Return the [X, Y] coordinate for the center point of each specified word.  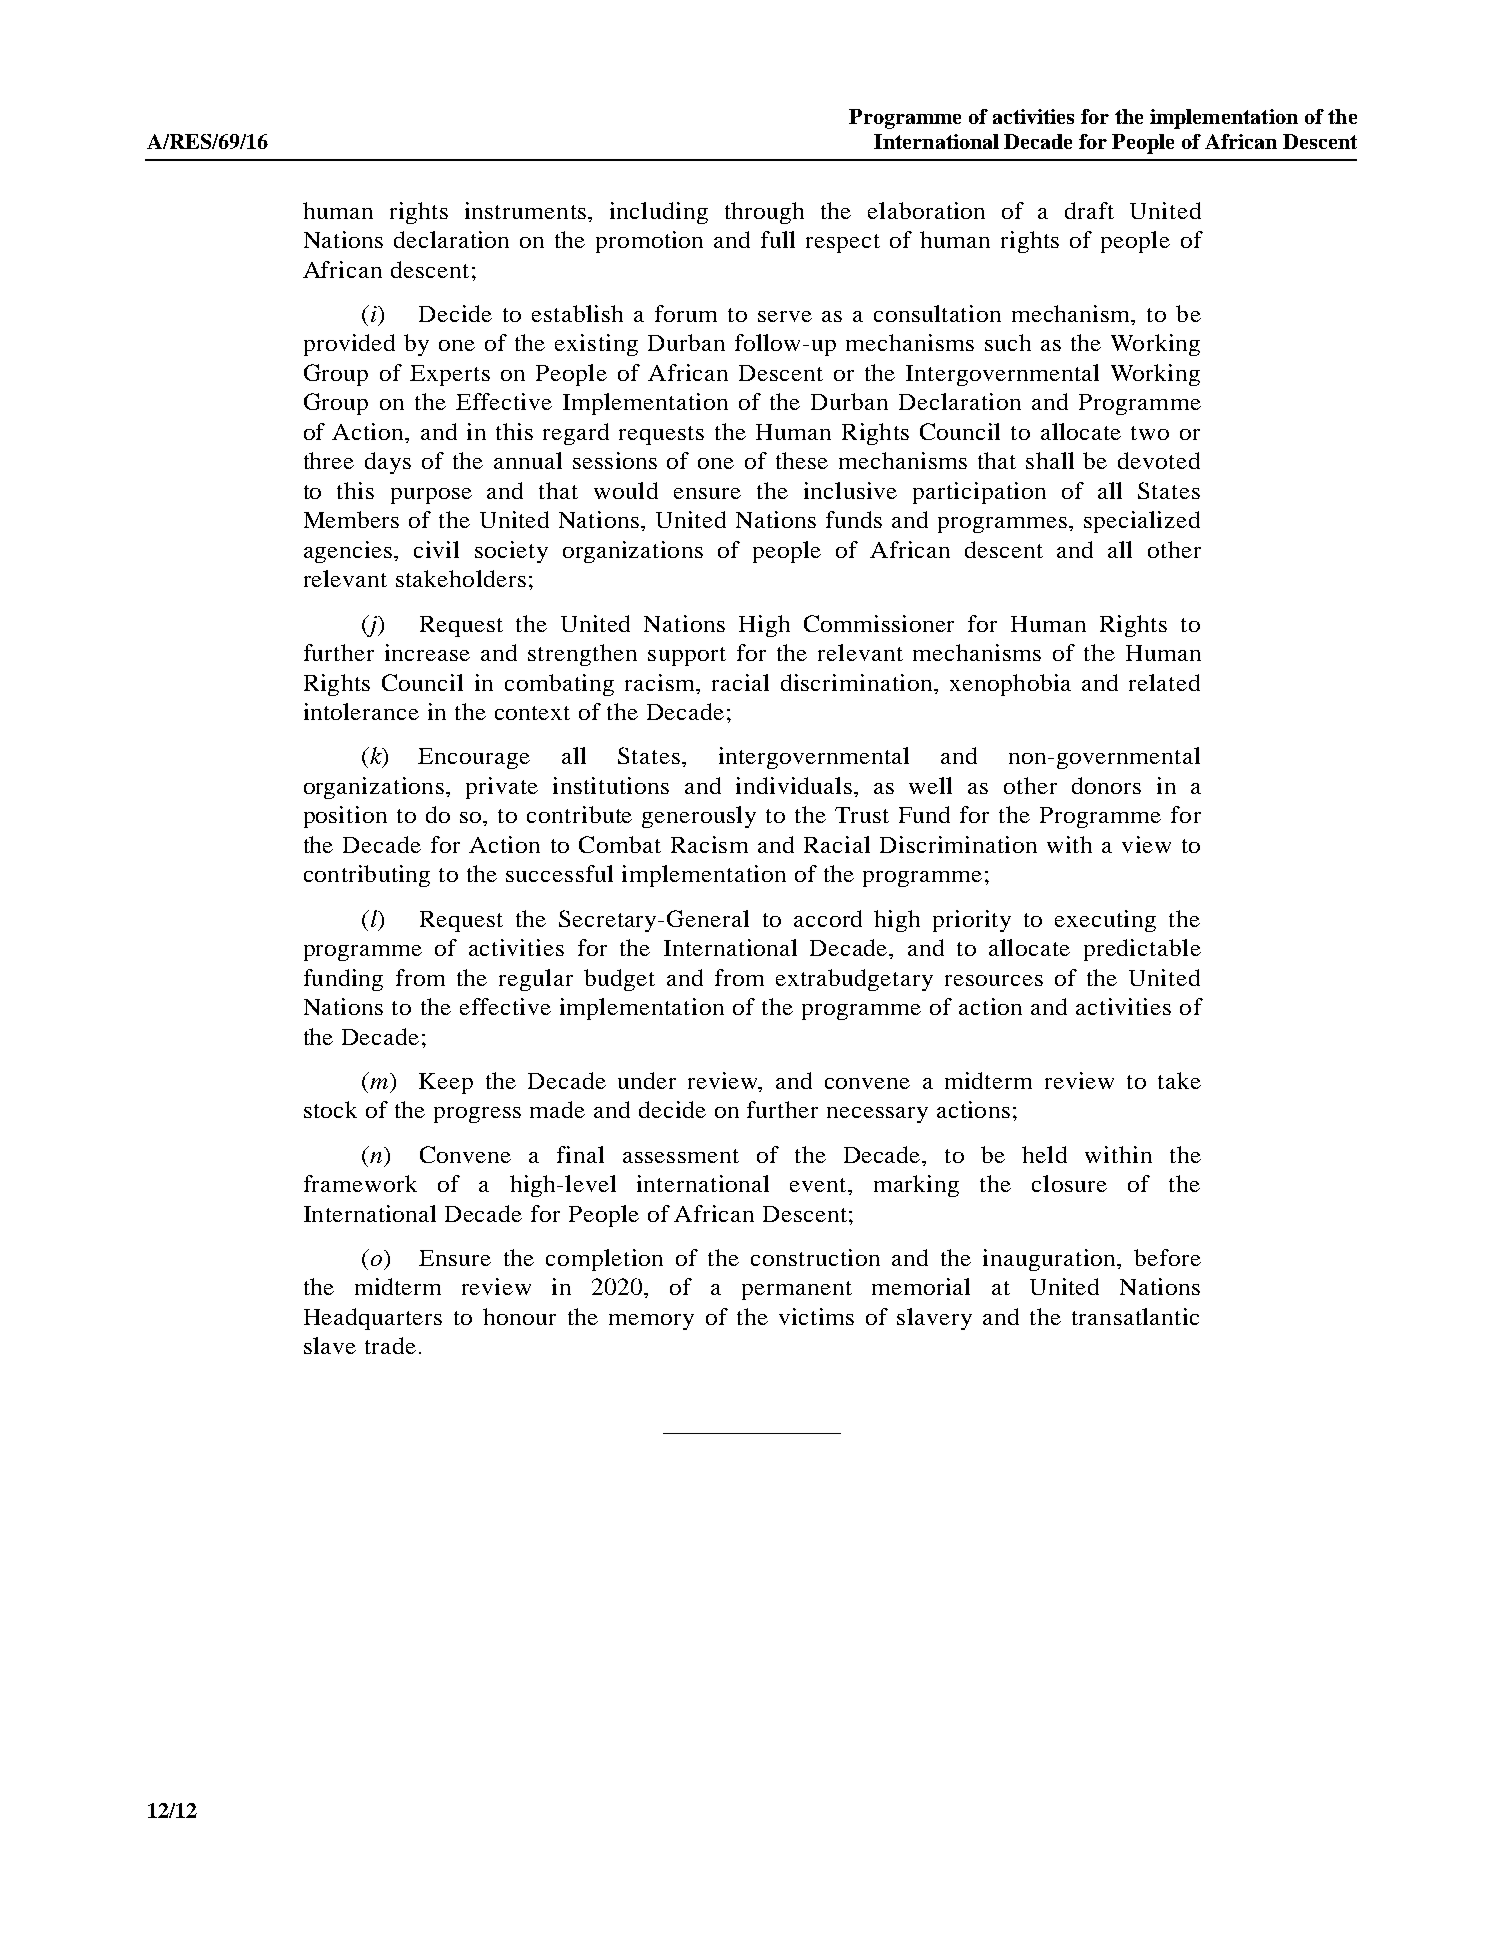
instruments [525, 210]
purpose [431, 496]
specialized [1142, 522]
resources [994, 980]
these [802, 460]
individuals [794, 785]
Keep [446, 1083]
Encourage [474, 758]
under [647, 1080]
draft [1089, 210]
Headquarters [373, 1319]
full [778, 239]
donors [1106, 785]
